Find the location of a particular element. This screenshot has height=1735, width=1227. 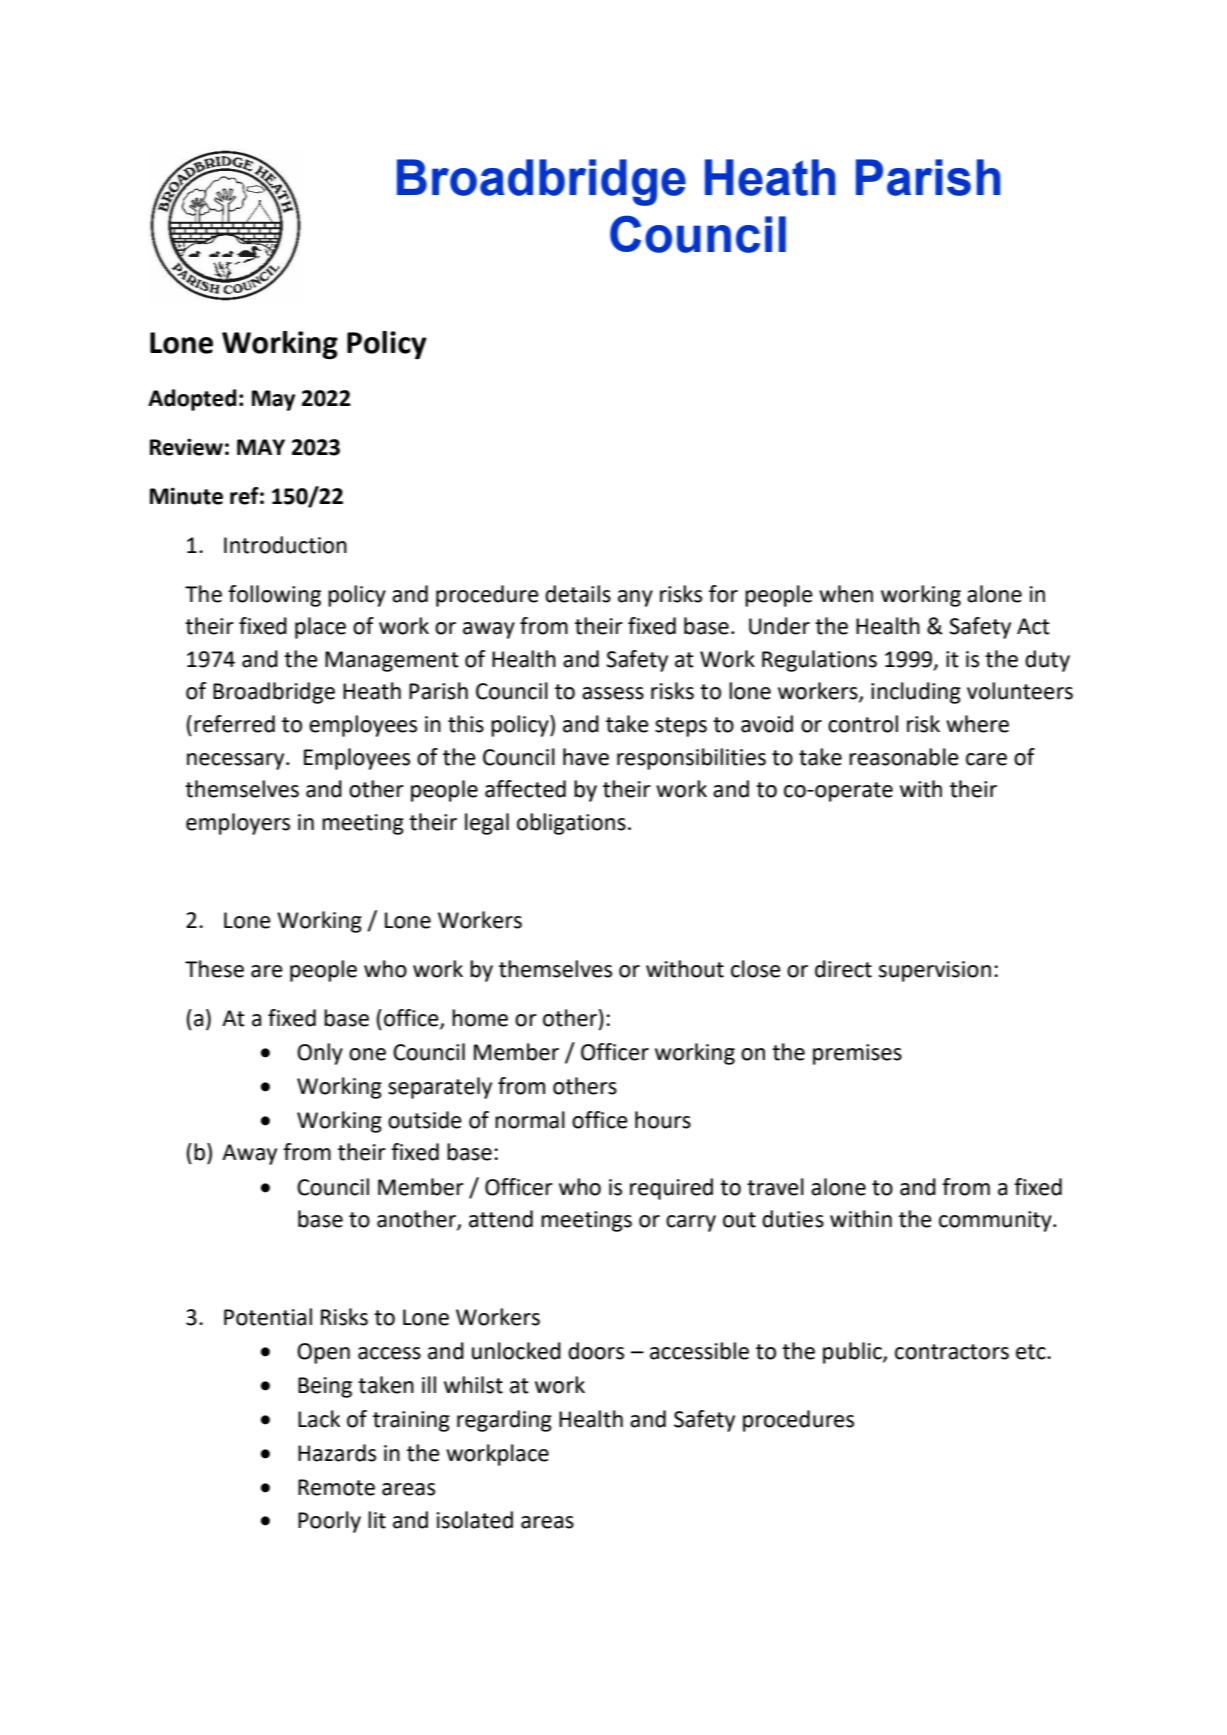

supervision is located at coordinates (935, 971).
